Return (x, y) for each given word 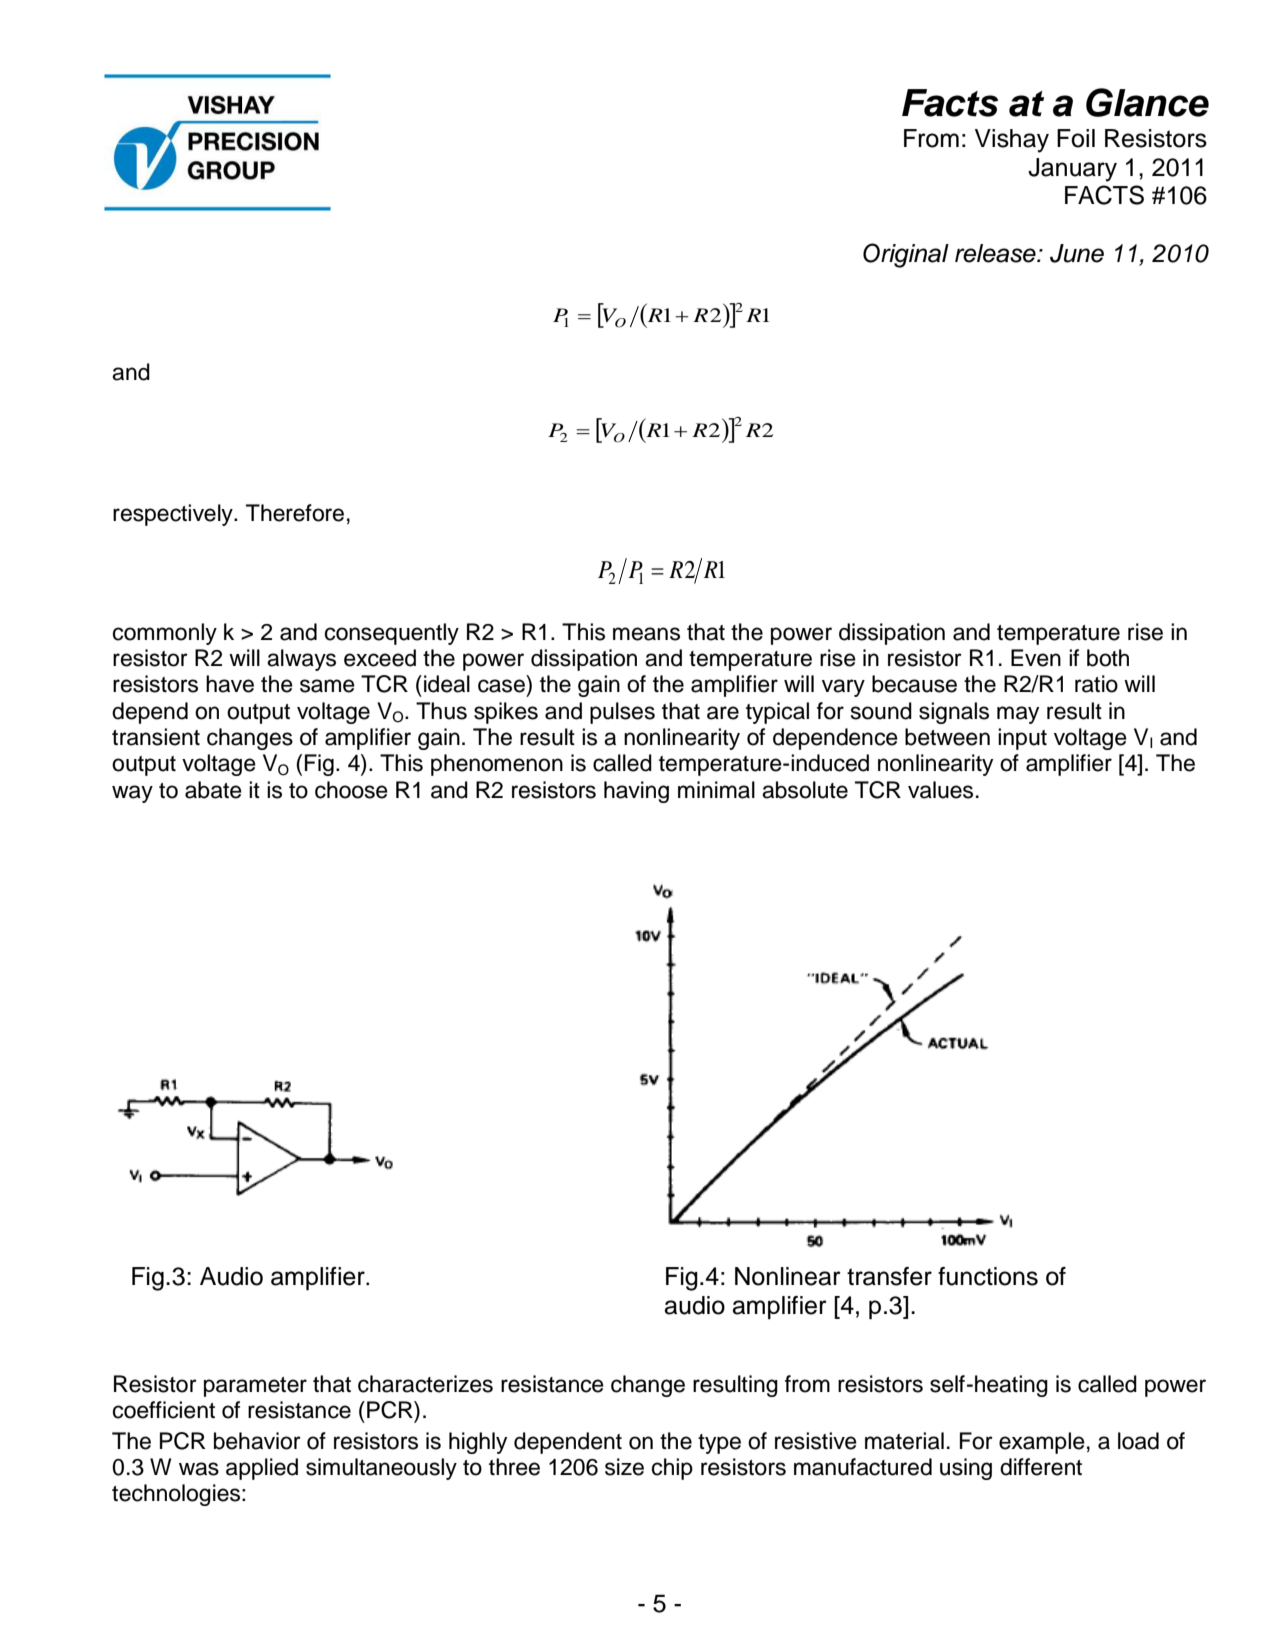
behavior (257, 1441)
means (646, 634)
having (636, 792)
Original (906, 255)
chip (672, 1469)
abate (213, 790)
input (1022, 739)
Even (1036, 658)
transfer (889, 1276)
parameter (255, 1387)
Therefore (295, 513)
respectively (174, 515)
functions (988, 1276)
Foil (1076, 138)
